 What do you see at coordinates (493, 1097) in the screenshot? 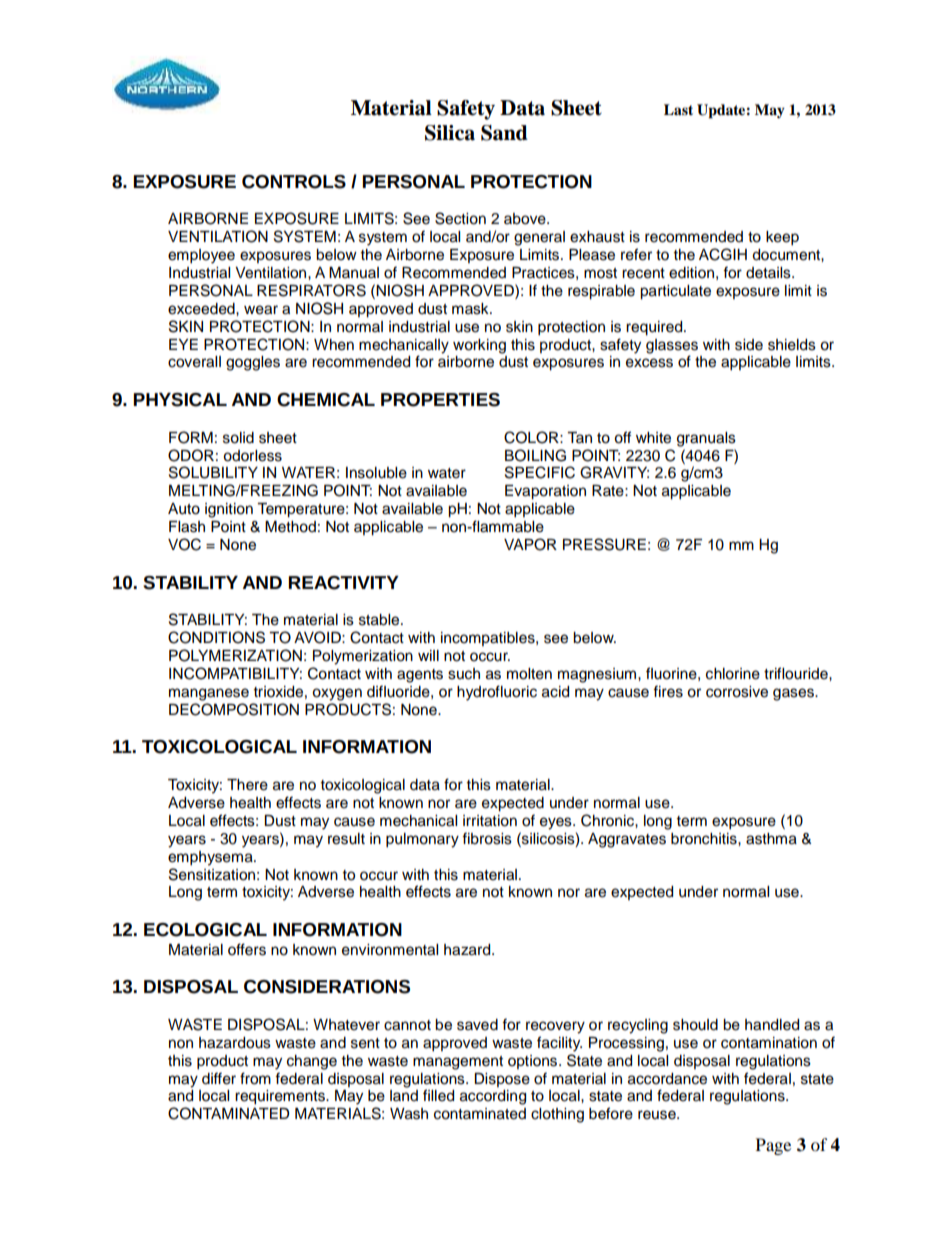
I see `according` at bounding box center [493, 1097].
